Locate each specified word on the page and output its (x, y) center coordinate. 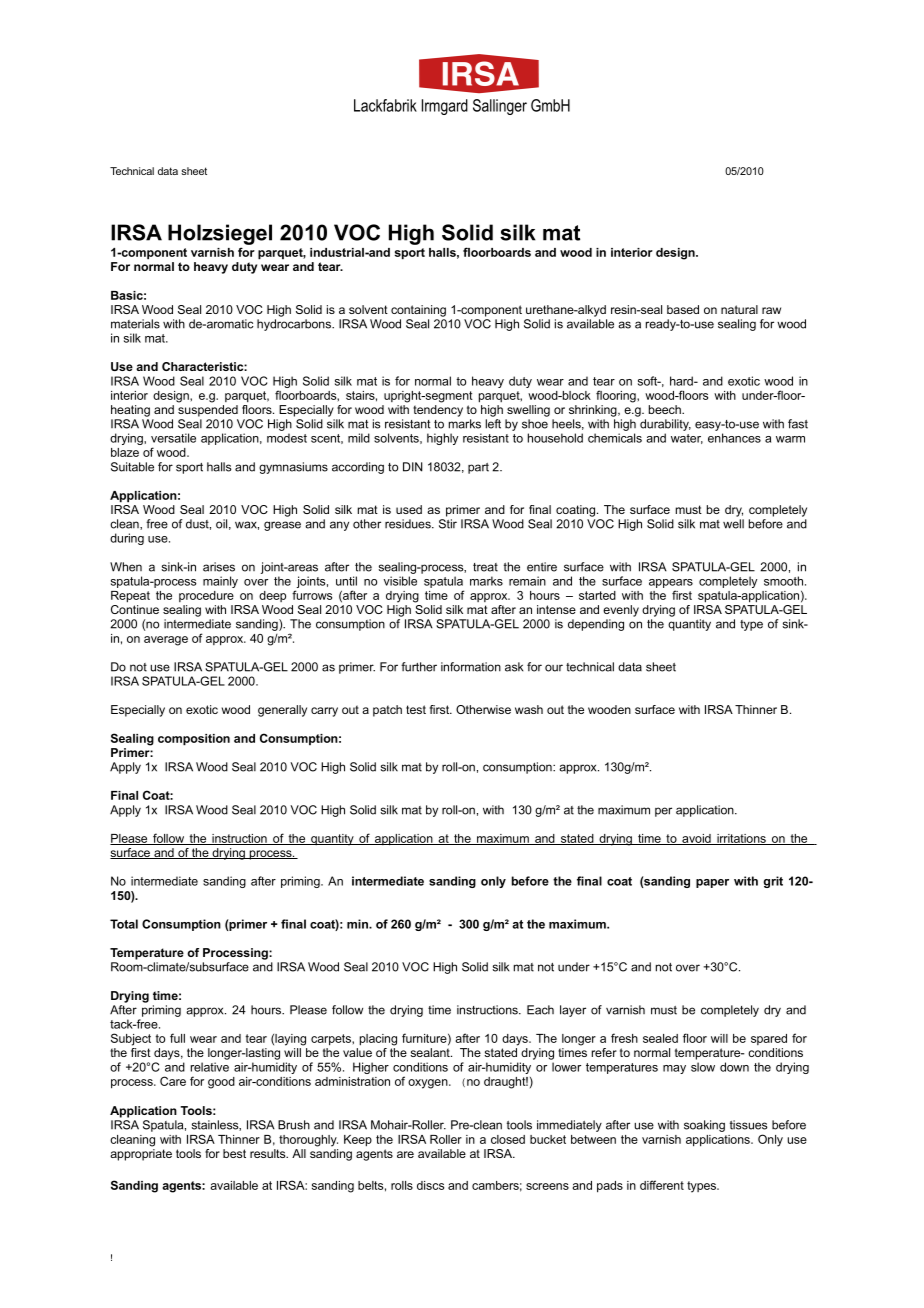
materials (135, 324)
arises (219, 567)
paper (712, 883)
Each (540, 1010)
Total (124, 924)
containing (418, 311)
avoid (696, 839)
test (416, 709)
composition (194, 740)
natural (739, 309)
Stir (448, 524)
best (234, 1153)
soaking (704, 1126)
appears (671, 583)
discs (430, 1185)
